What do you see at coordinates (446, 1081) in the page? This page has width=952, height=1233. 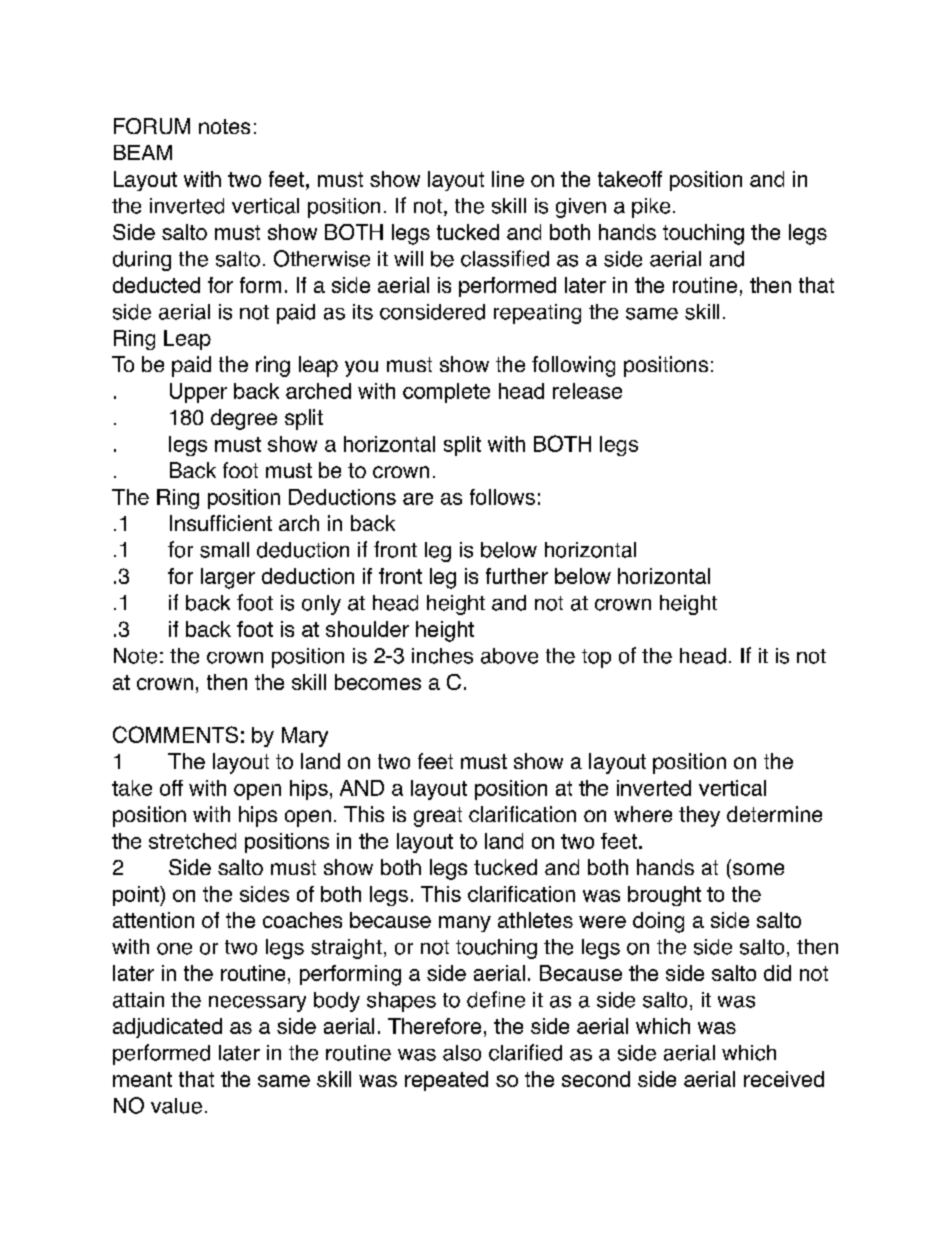 I see `repeated` at bounding box center [446, 1081].
